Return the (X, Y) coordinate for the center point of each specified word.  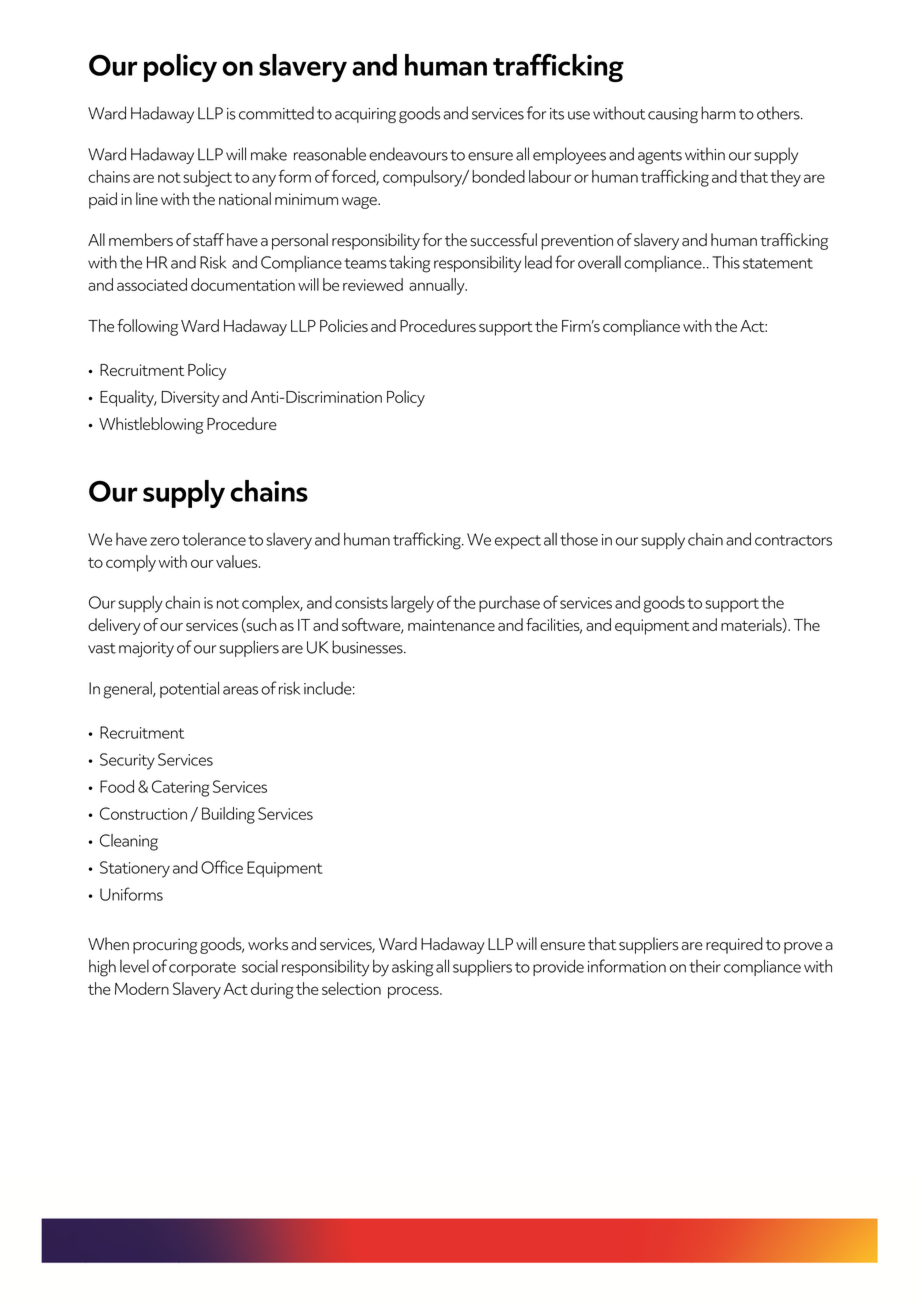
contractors (793, 540)
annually (438, 286)
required (734, 945)
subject (207, 178)
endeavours (408, 154)
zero (164, 541)
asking (412, 968)
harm (718, 113)
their (705, 966)
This (726, 262)
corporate (202, 969)
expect (518, 542)
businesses (368, 647)
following (147, 327)
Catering (181, 788)
